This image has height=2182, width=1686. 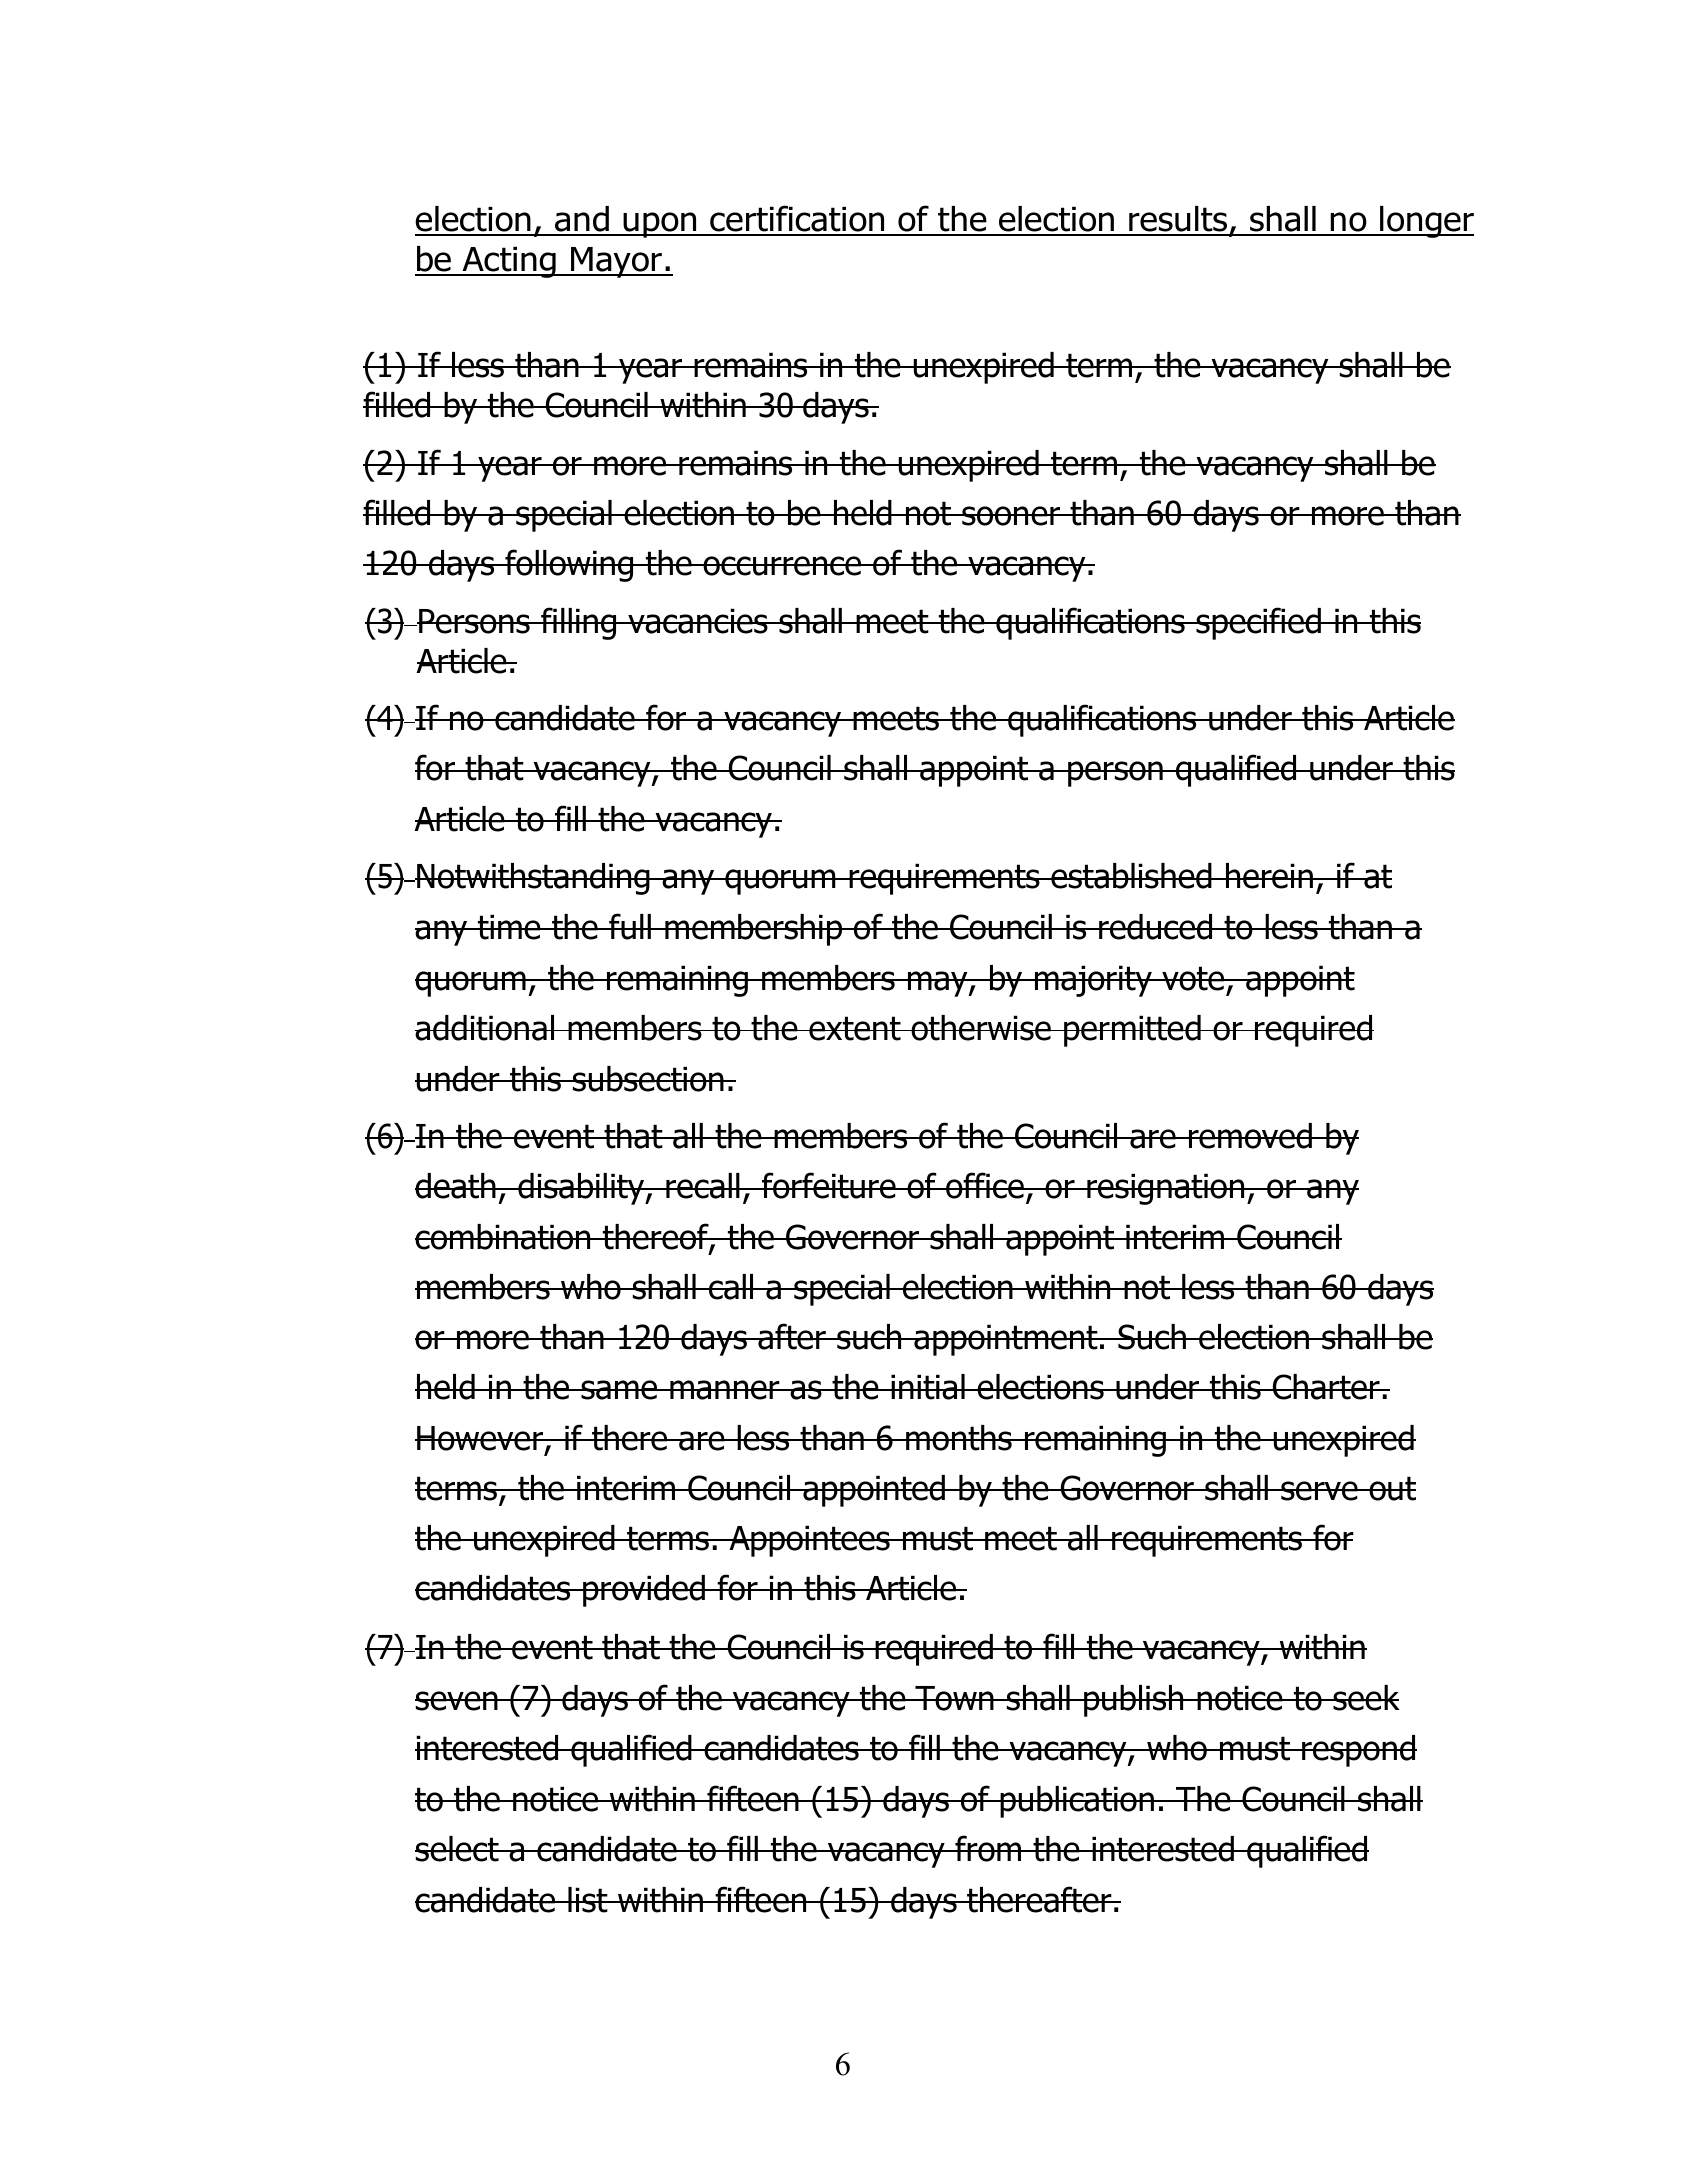 I want to click on longer, so click(x=1426, y=222).
